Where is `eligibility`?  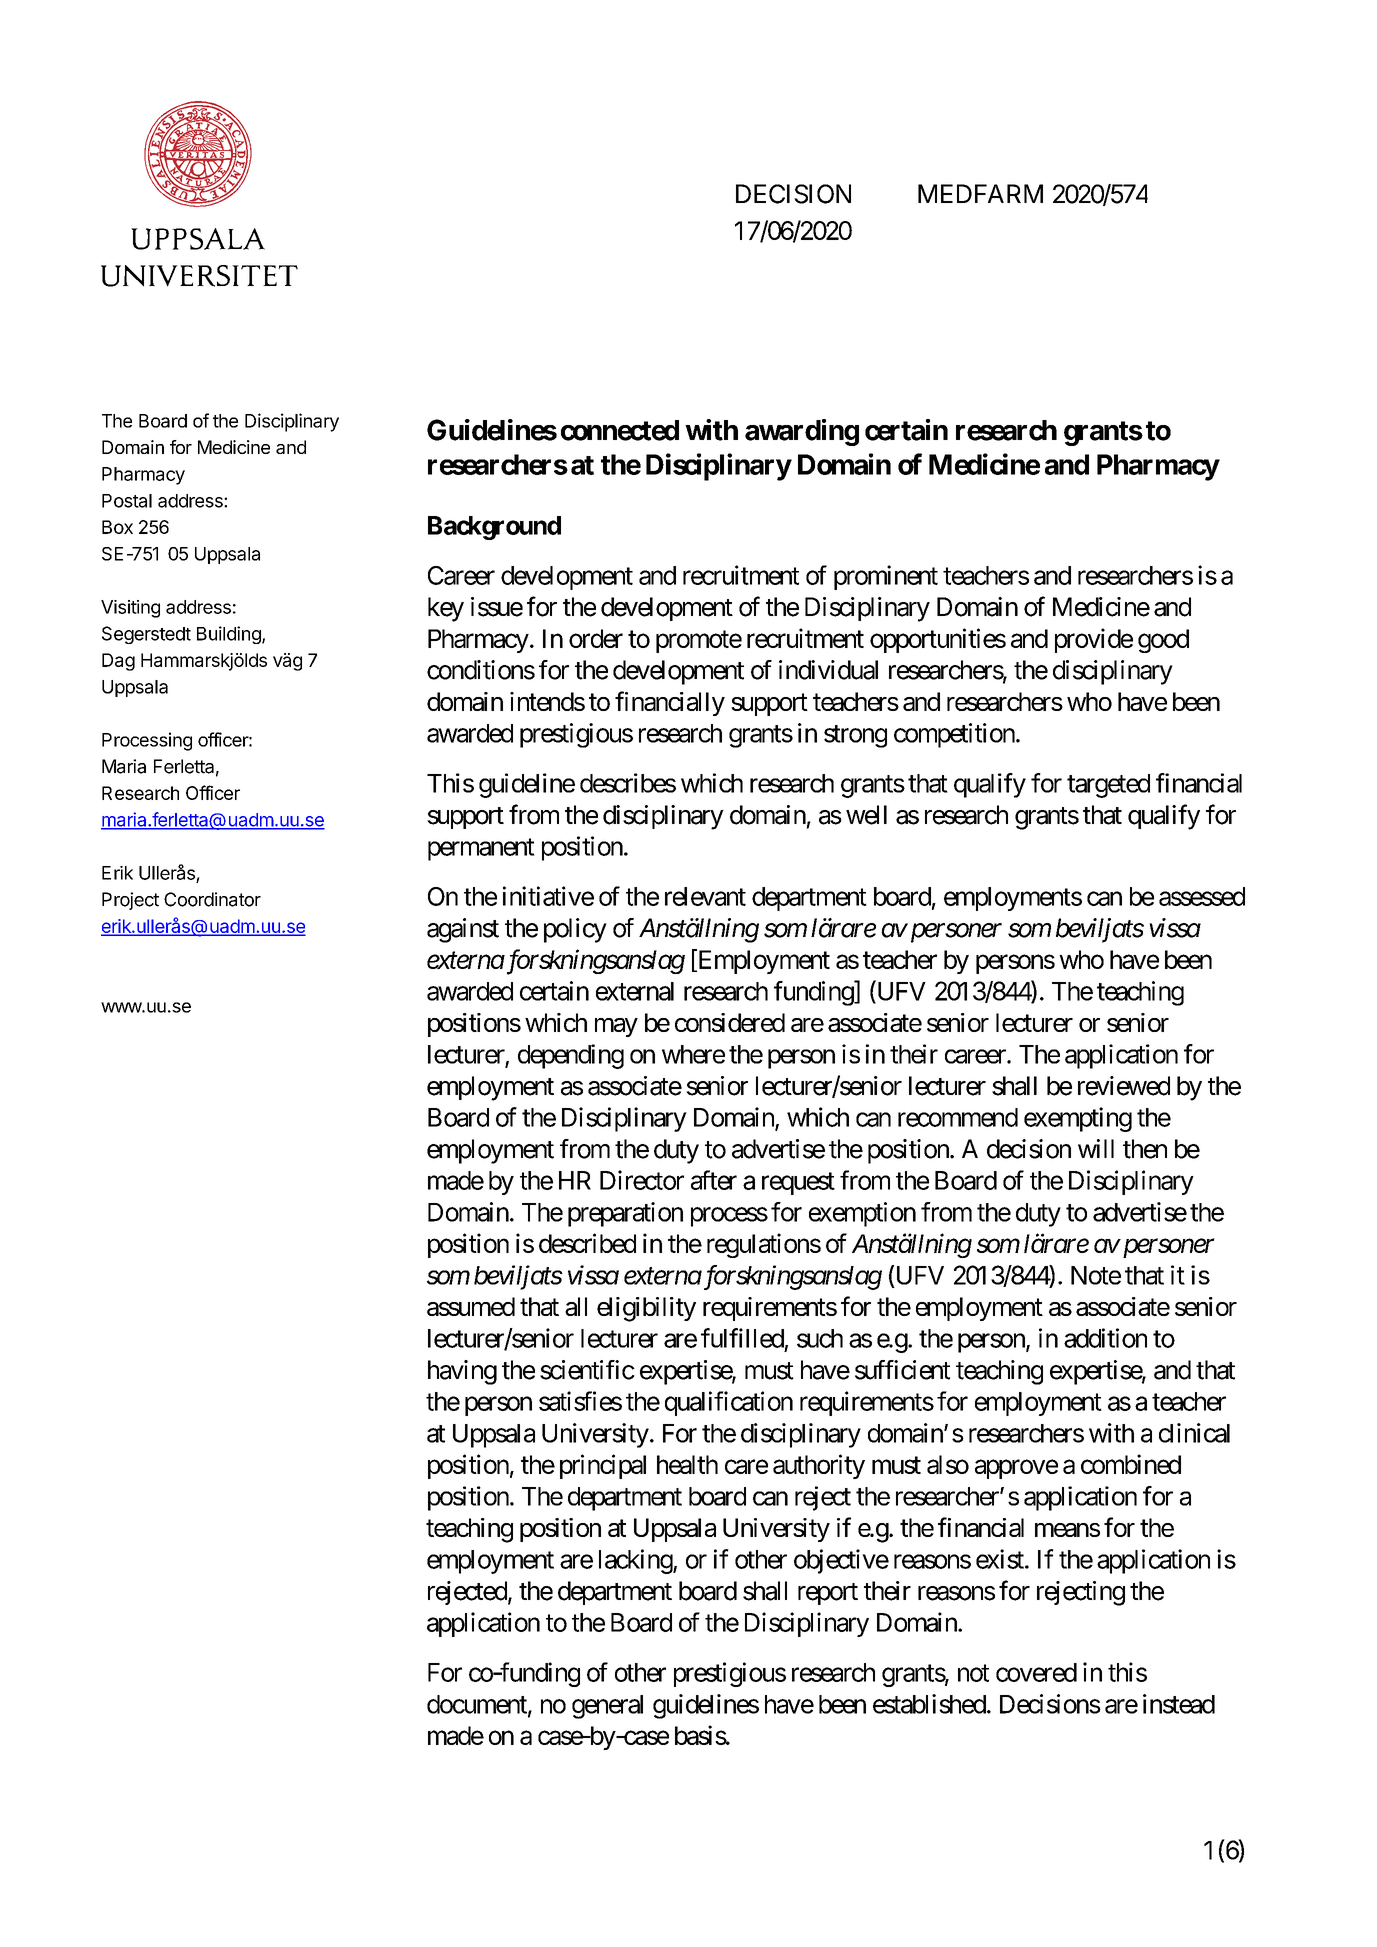 eligibility is located at coordinates (646, 1309).
